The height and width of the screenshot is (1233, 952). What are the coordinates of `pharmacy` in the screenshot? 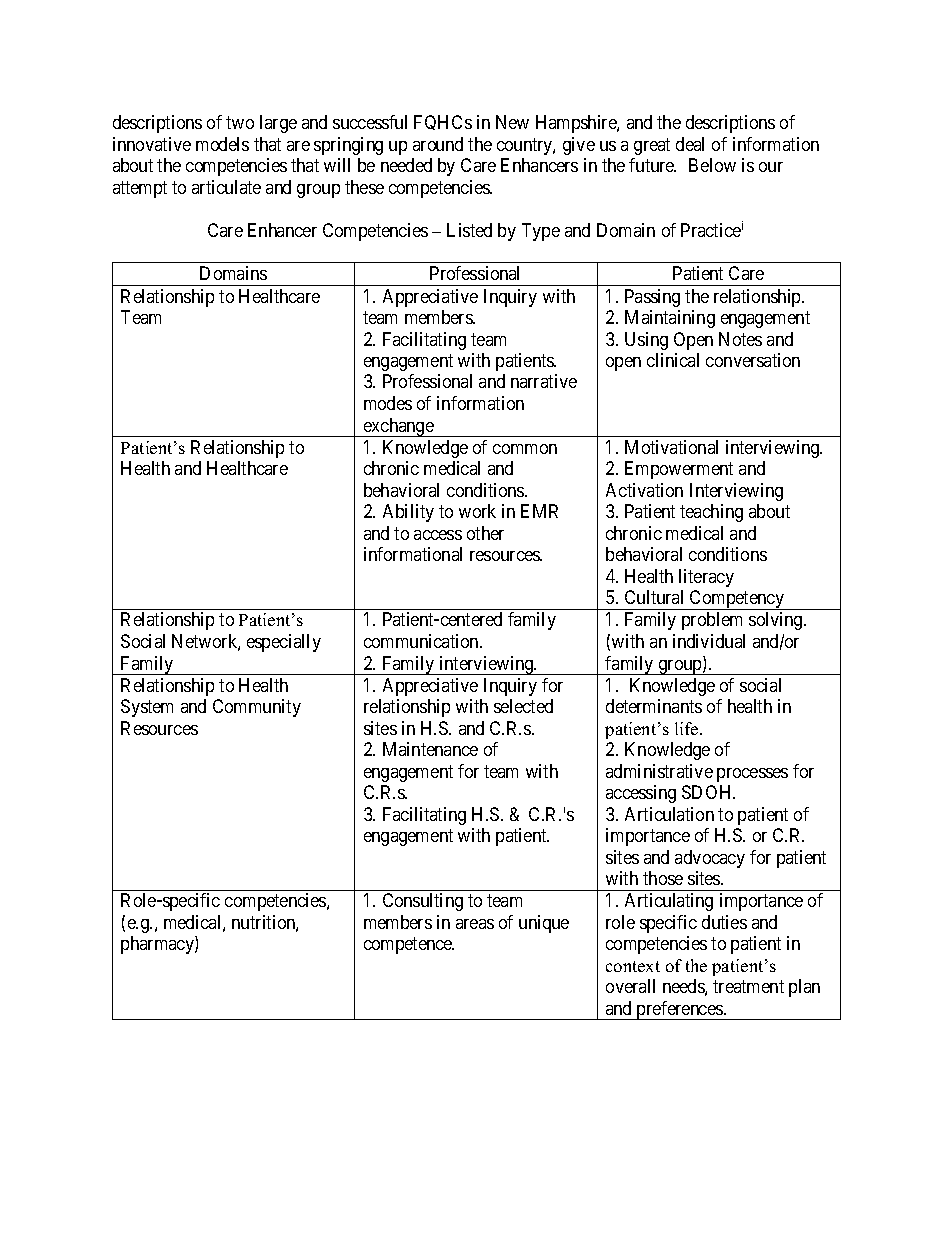 It's located at (158, 945).
